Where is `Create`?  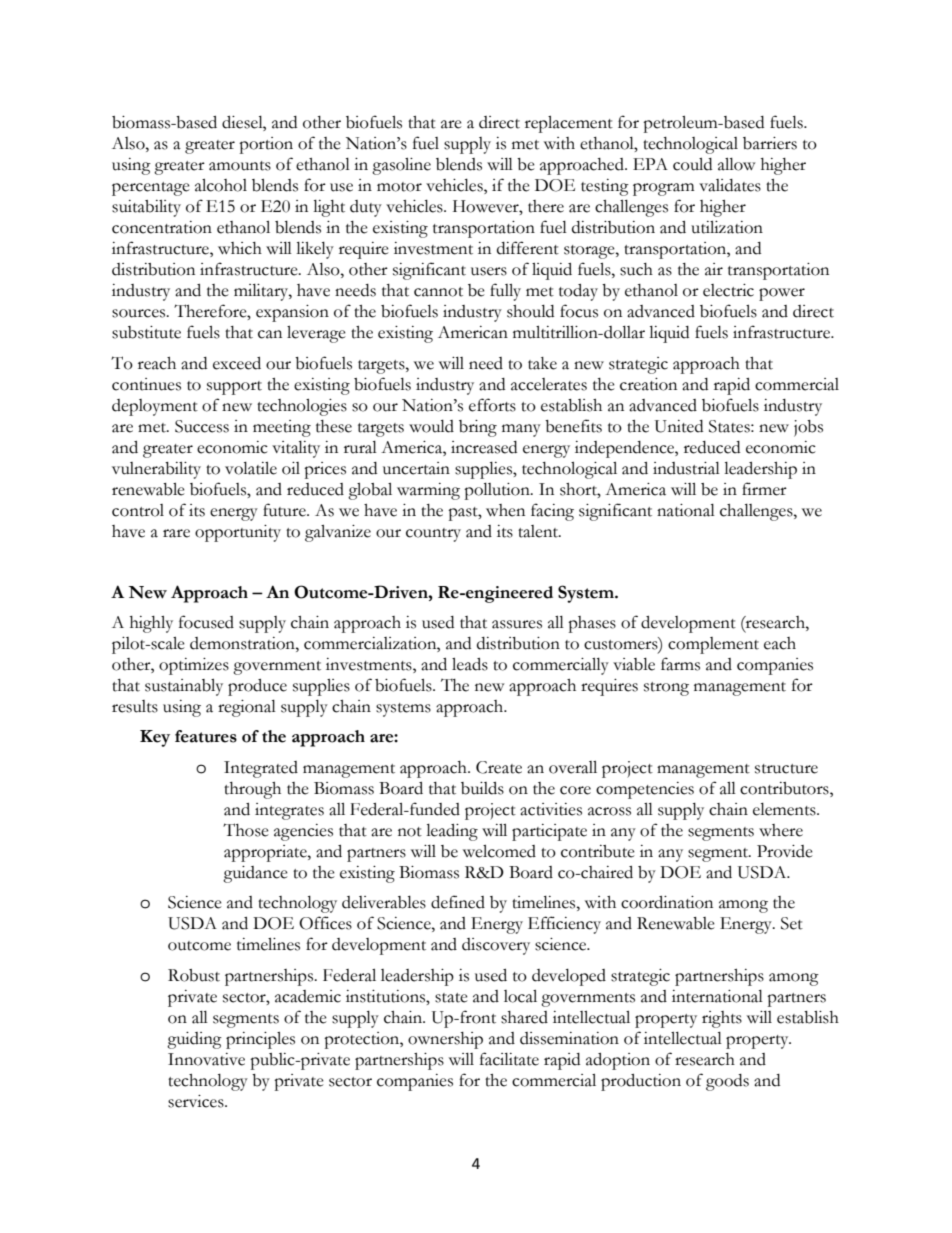 Create is located at coordinates (499, 767).
